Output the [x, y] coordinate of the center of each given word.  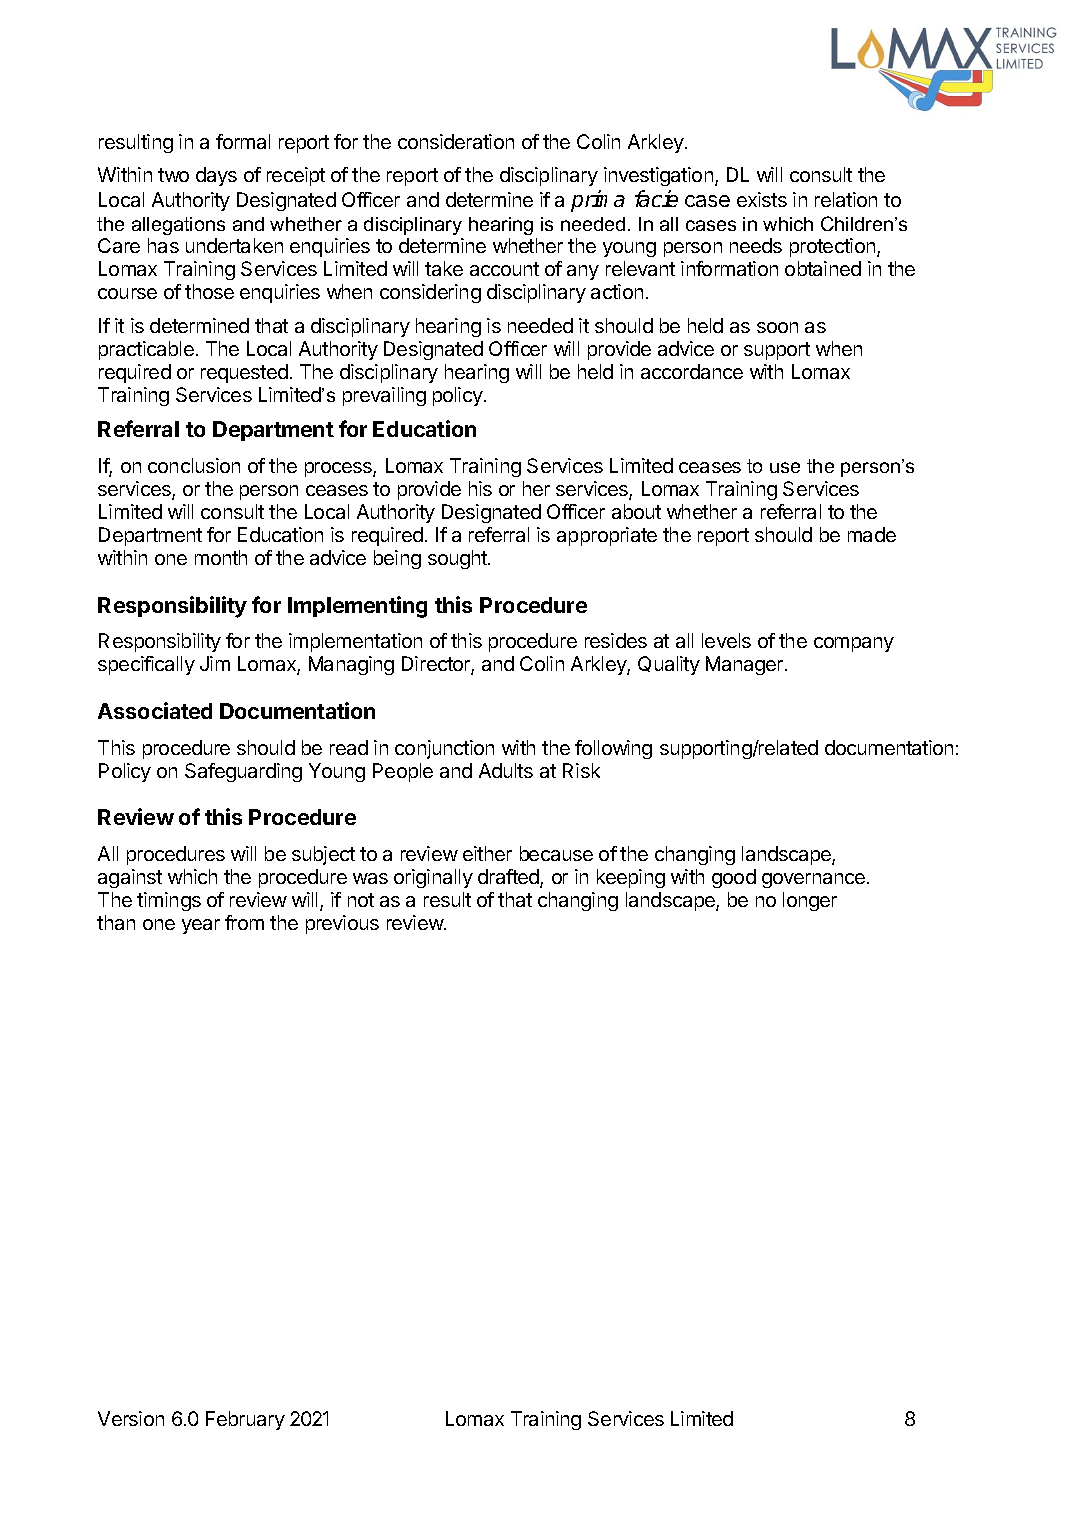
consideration [456, 141]
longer [810, 901]
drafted [509, 878]
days [216, 176]
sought [458, 559]
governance [813, 880]
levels [726, 640]
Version [131, 1418]
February [245, 1420]
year [201, 926]
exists [762, 199]
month [221, 557]
